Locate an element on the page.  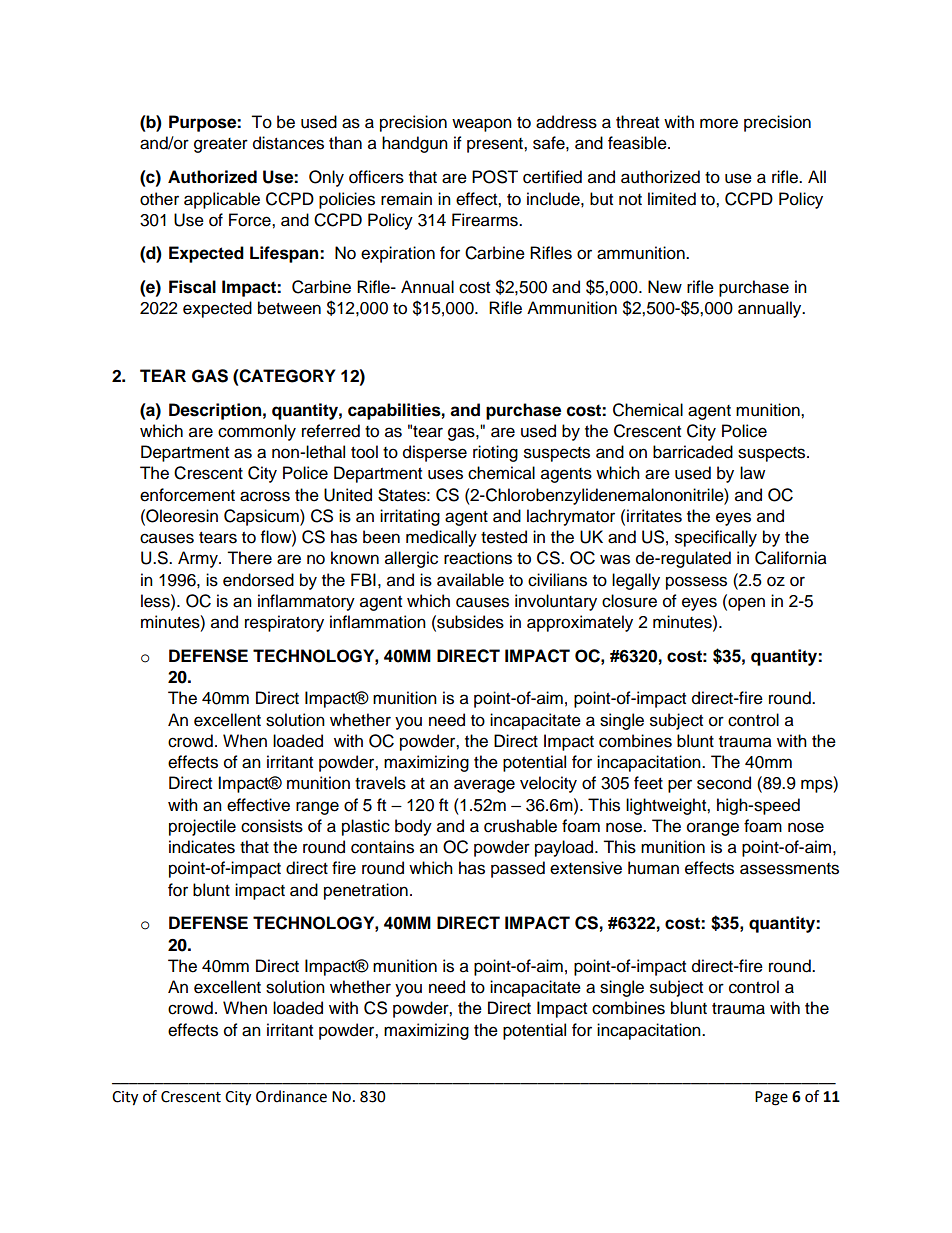
across is located at coordinates (265, 496).
